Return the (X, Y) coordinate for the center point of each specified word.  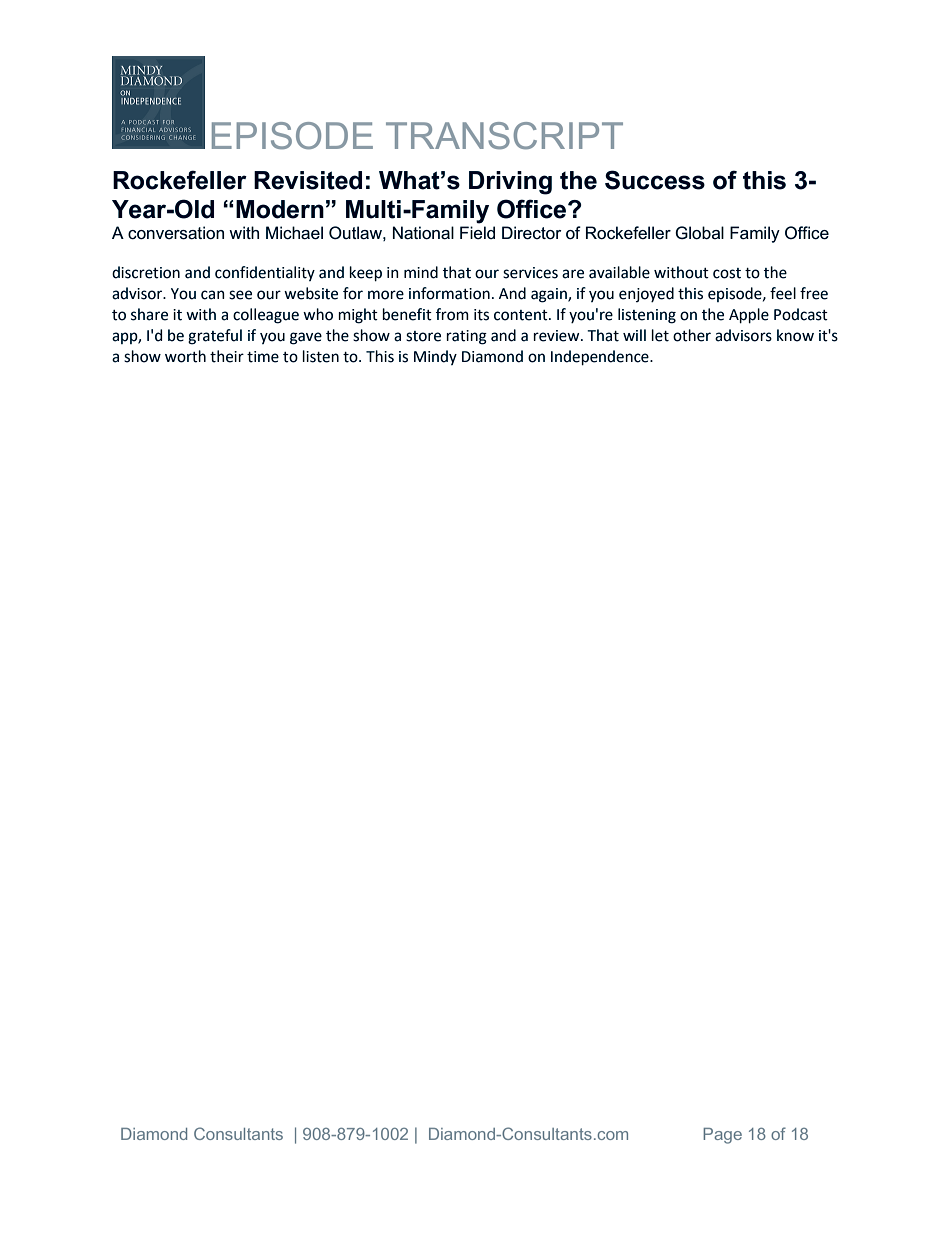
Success (655, 180)
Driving (510, 183)
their (227, 356)
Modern (280, 209)
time (263, 357)
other (692, 335)
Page (722, 1136)
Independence (601, 358)
